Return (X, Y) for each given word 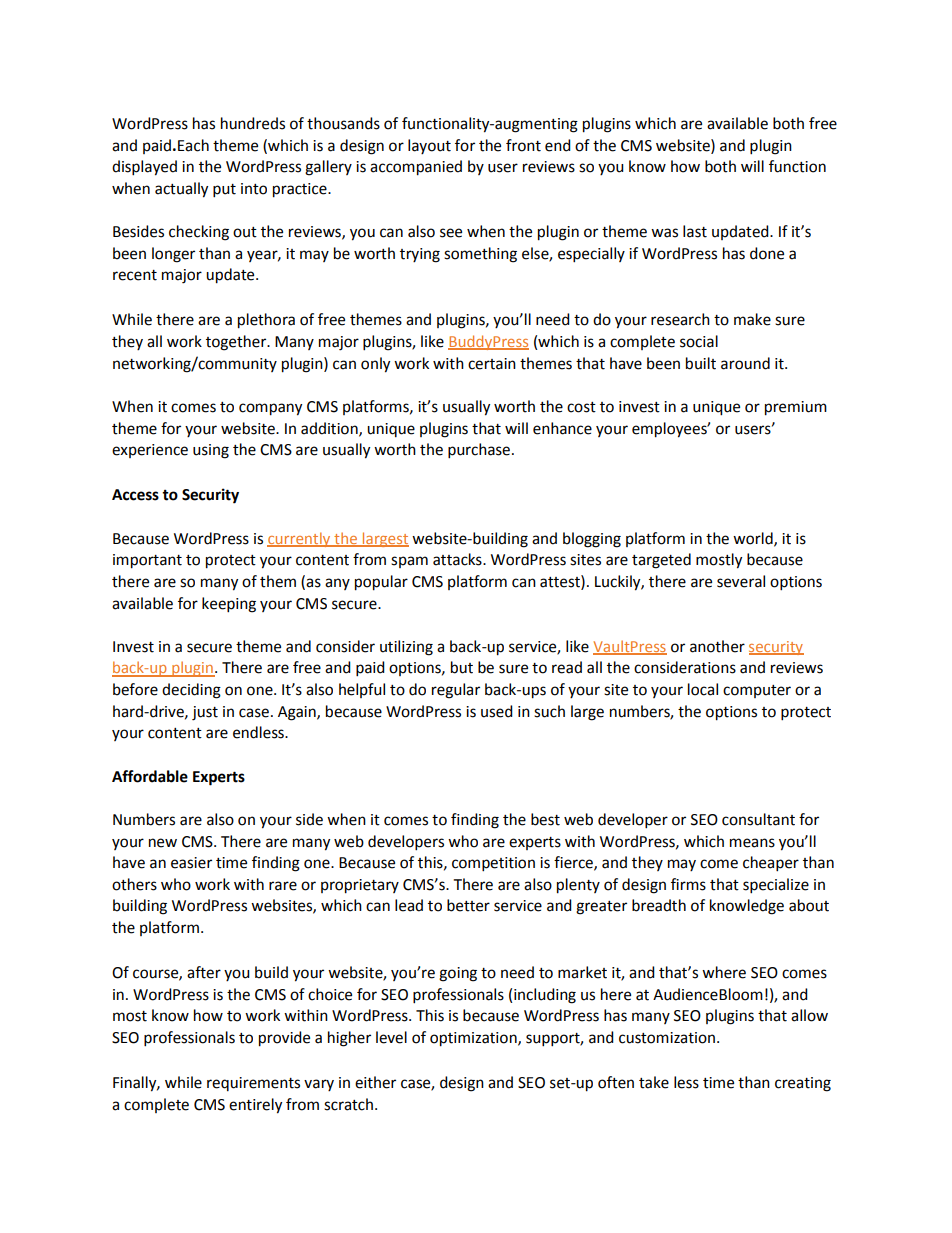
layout (429, 146)
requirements (253, 1084)
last (695, 231)
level (391, 1037)
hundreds (253, 123)
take (654, 1082)
